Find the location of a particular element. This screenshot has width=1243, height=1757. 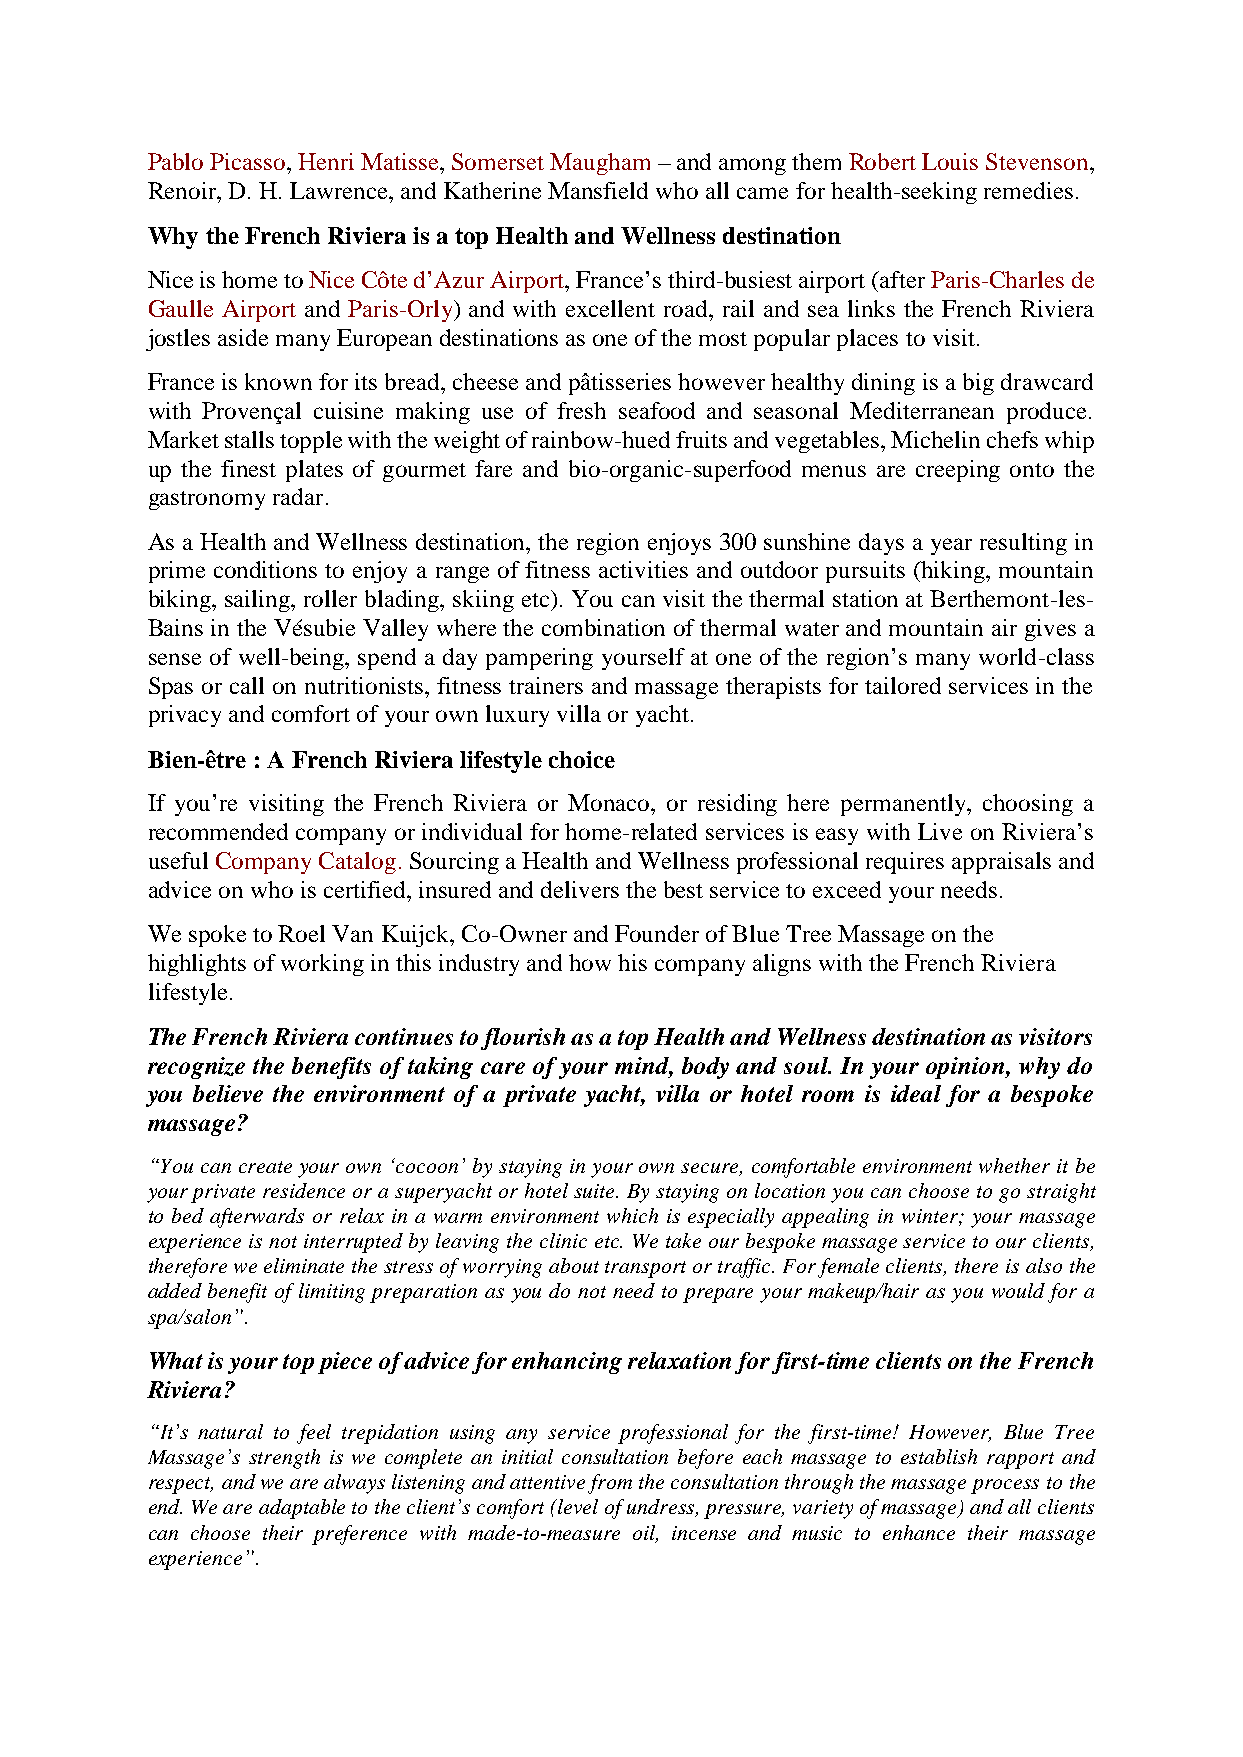

Picasso is located at coordinates (249, 161).
